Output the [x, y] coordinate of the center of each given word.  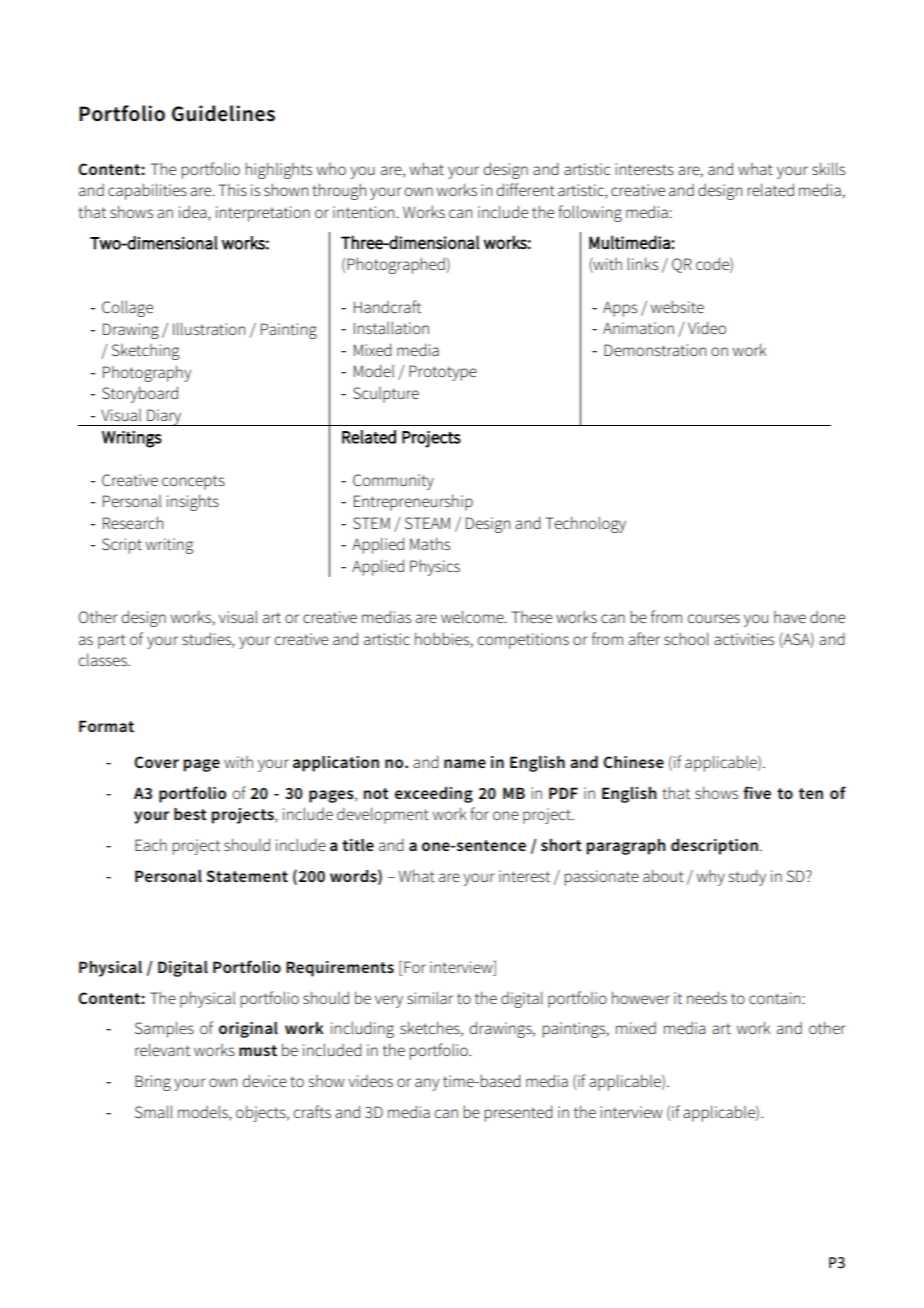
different [525, 189]
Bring [153, 1083]
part [112, 641]
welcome [473, 616]
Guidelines [223, 113]
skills [828, 168]
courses [713, 618]
